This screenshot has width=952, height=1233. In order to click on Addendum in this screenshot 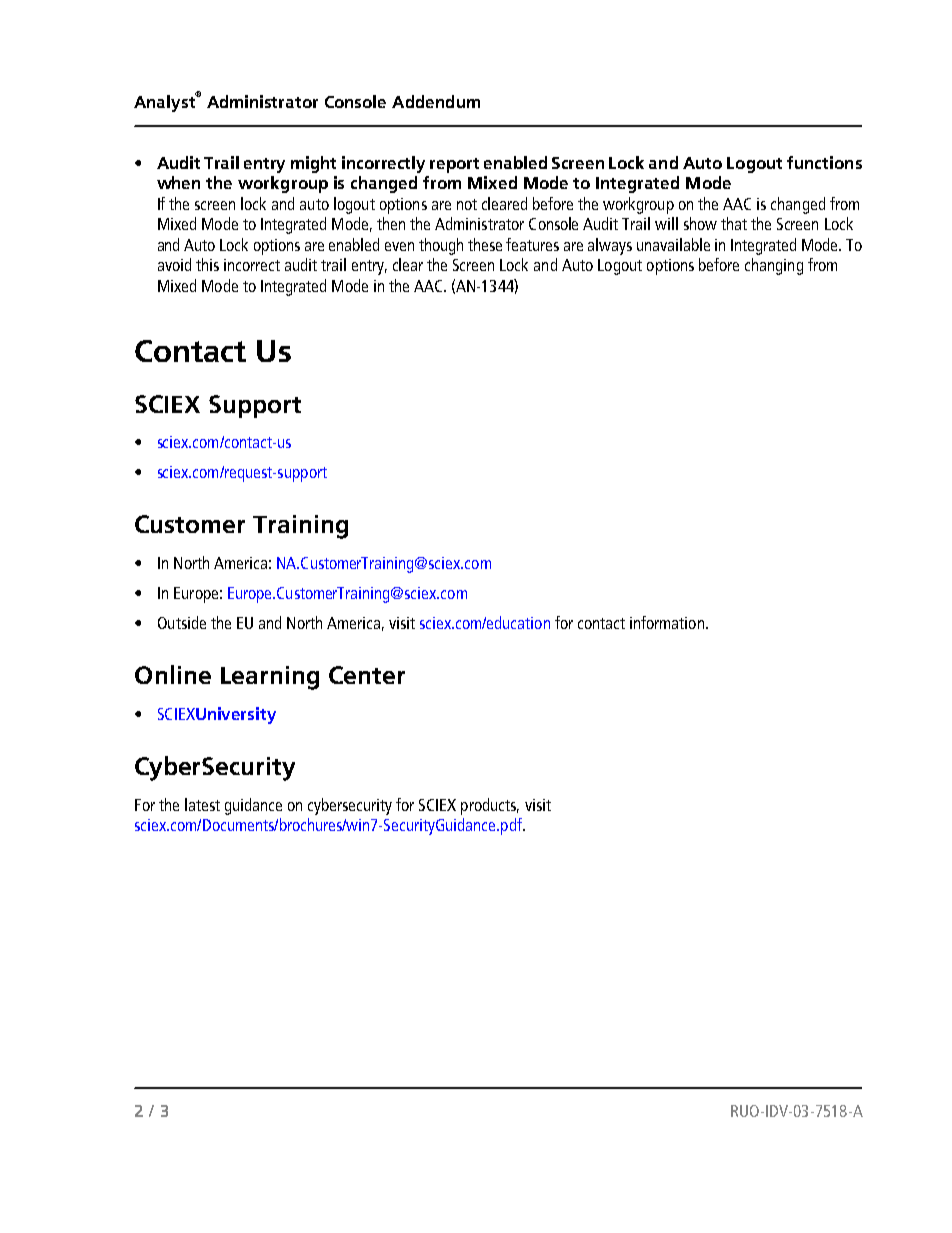, I will do `click(436, 101)`.
